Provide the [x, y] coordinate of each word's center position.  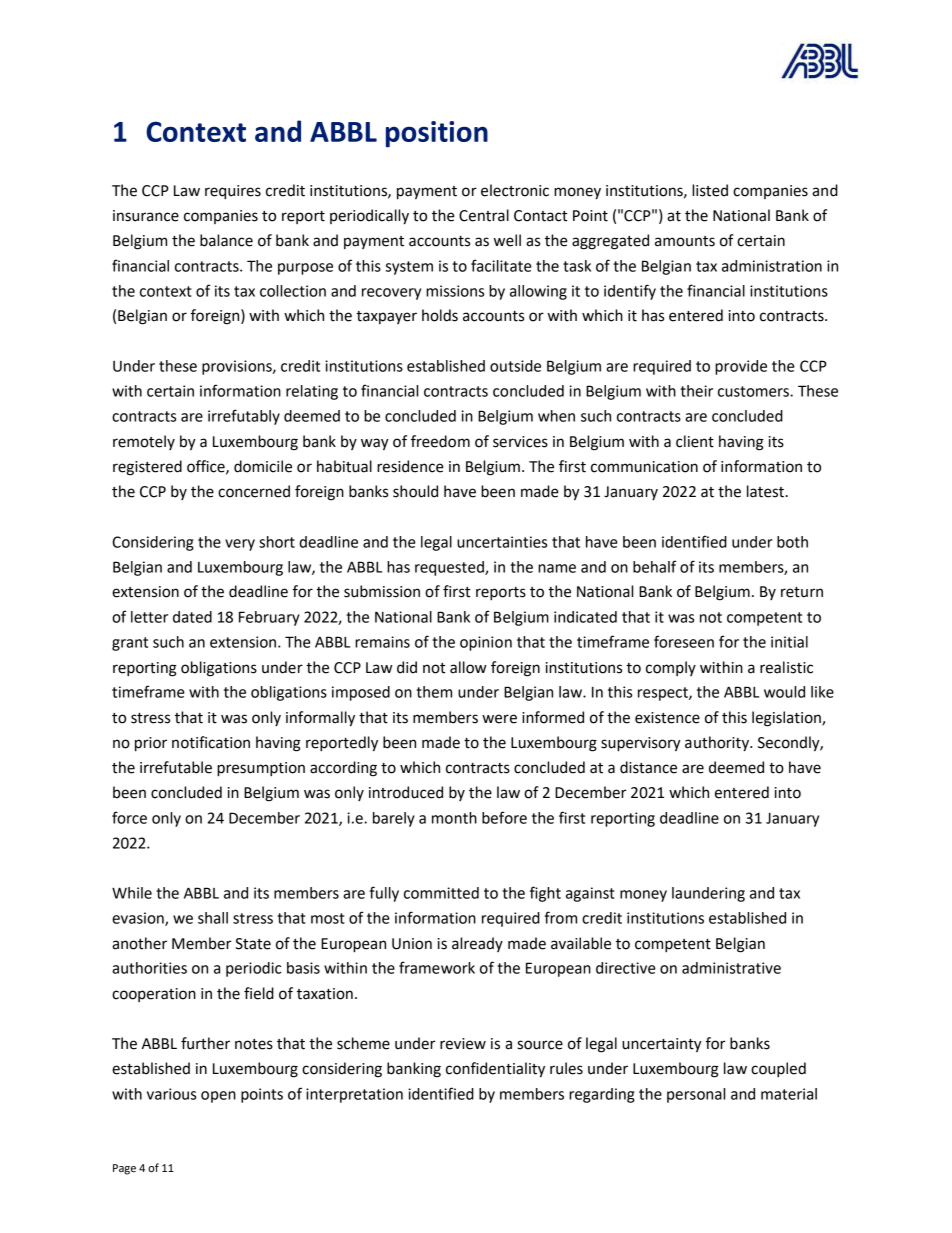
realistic [786, 667]
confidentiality [495, 1070]
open [218, 1097]
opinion [486, 643]
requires [233, 192]
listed [710, 190]
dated [192, 617]
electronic [515, 190]
